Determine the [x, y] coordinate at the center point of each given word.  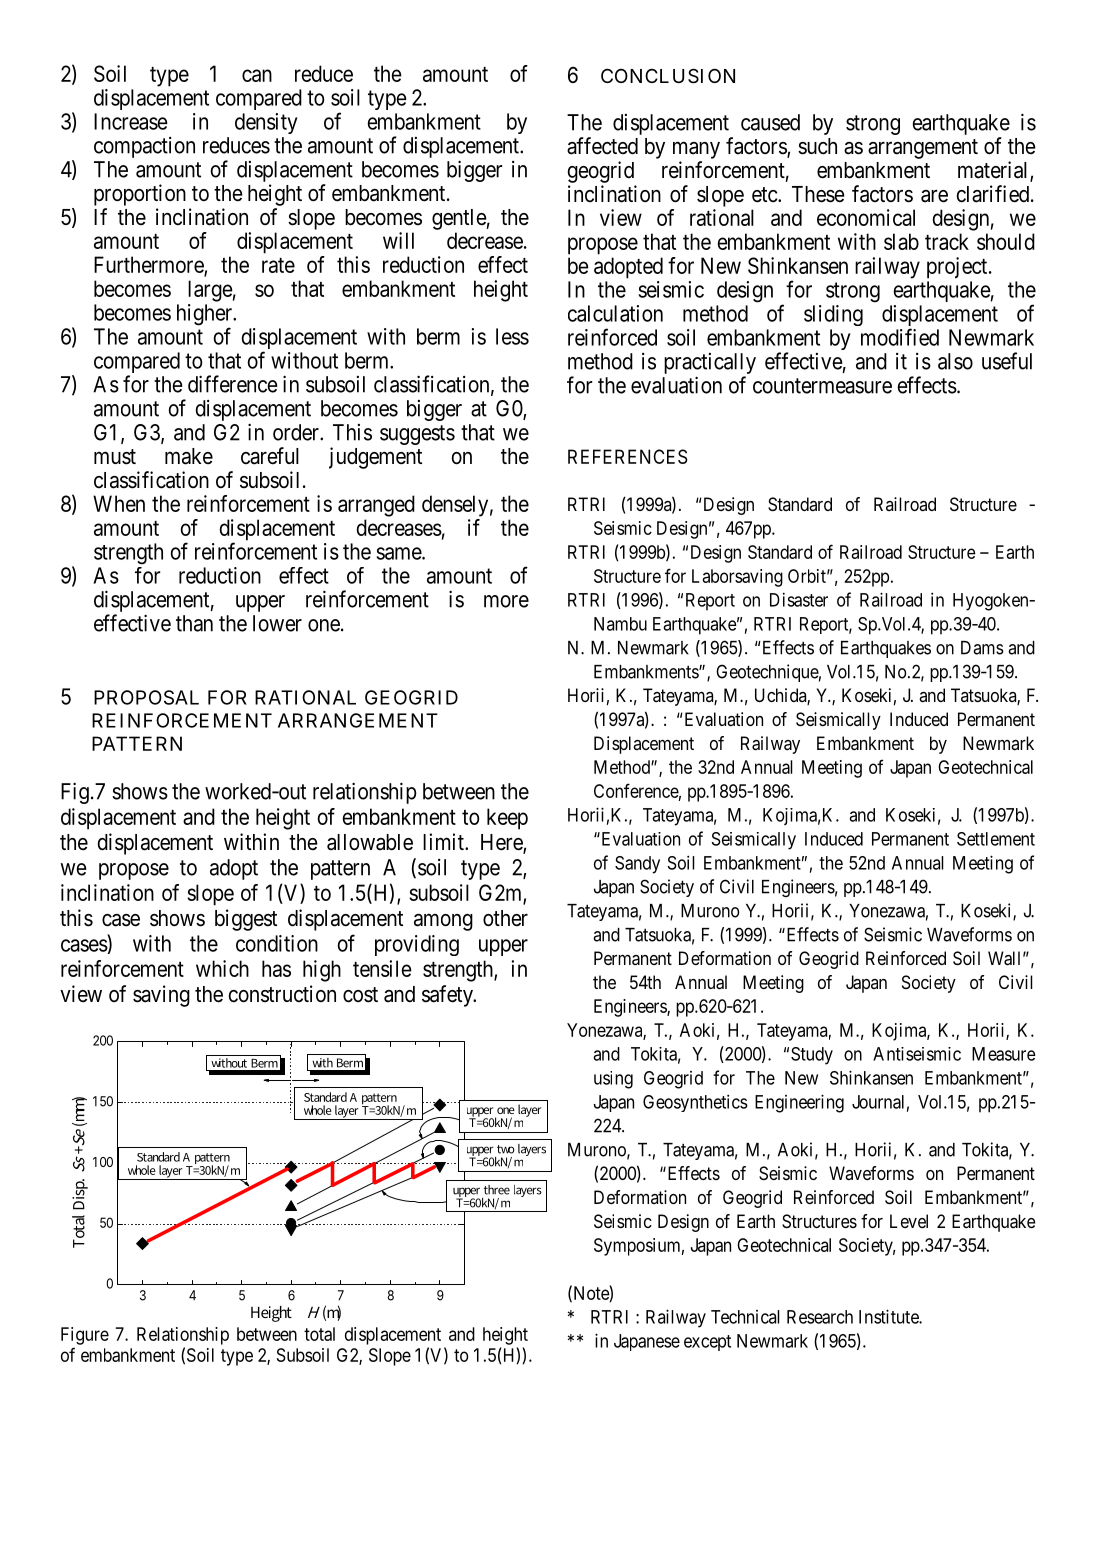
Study [812, 1056]
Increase [131, 121]
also [955, 361]
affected [602, 146]
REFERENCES [627, 456]
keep [507, 819]
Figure [85, 1336]
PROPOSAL [146, 697]
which [222, 968]
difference [233, 384]
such [817, 146]
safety [448, 996]
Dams [982, 648]
